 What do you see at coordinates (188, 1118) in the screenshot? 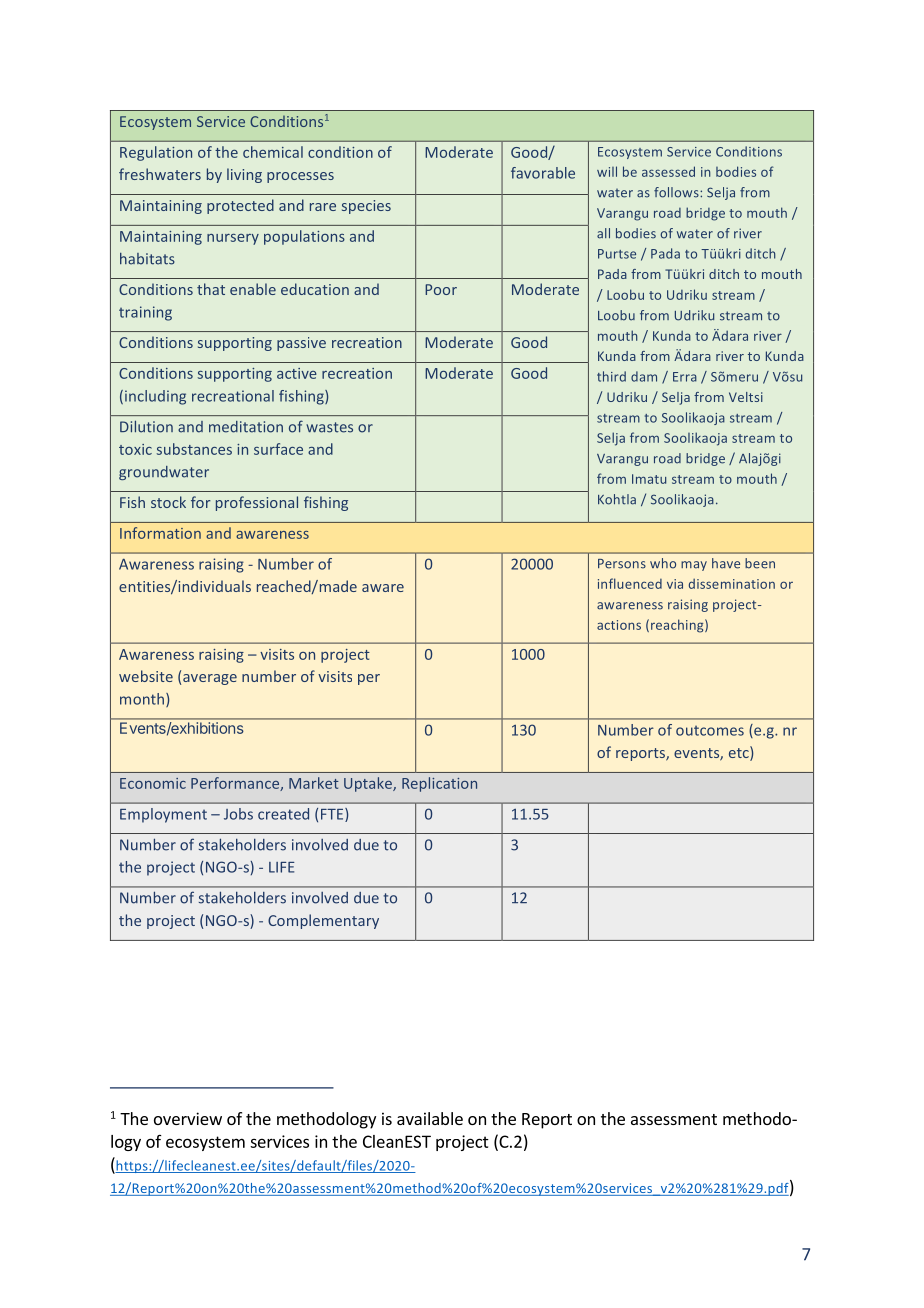
I see `overview` at bounding box center [188, 1118].
